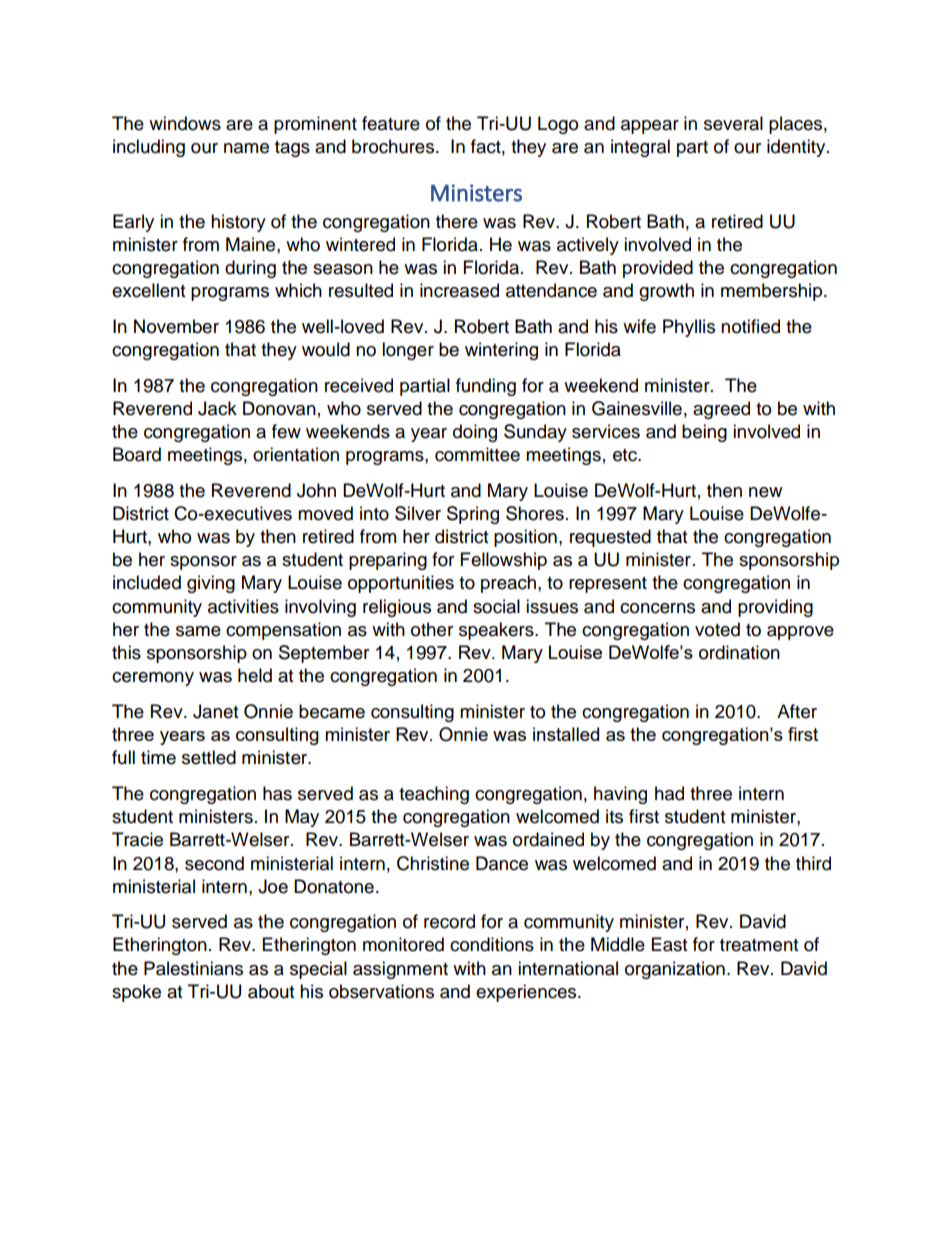  I want to click on Jack, so click(217, 408).
